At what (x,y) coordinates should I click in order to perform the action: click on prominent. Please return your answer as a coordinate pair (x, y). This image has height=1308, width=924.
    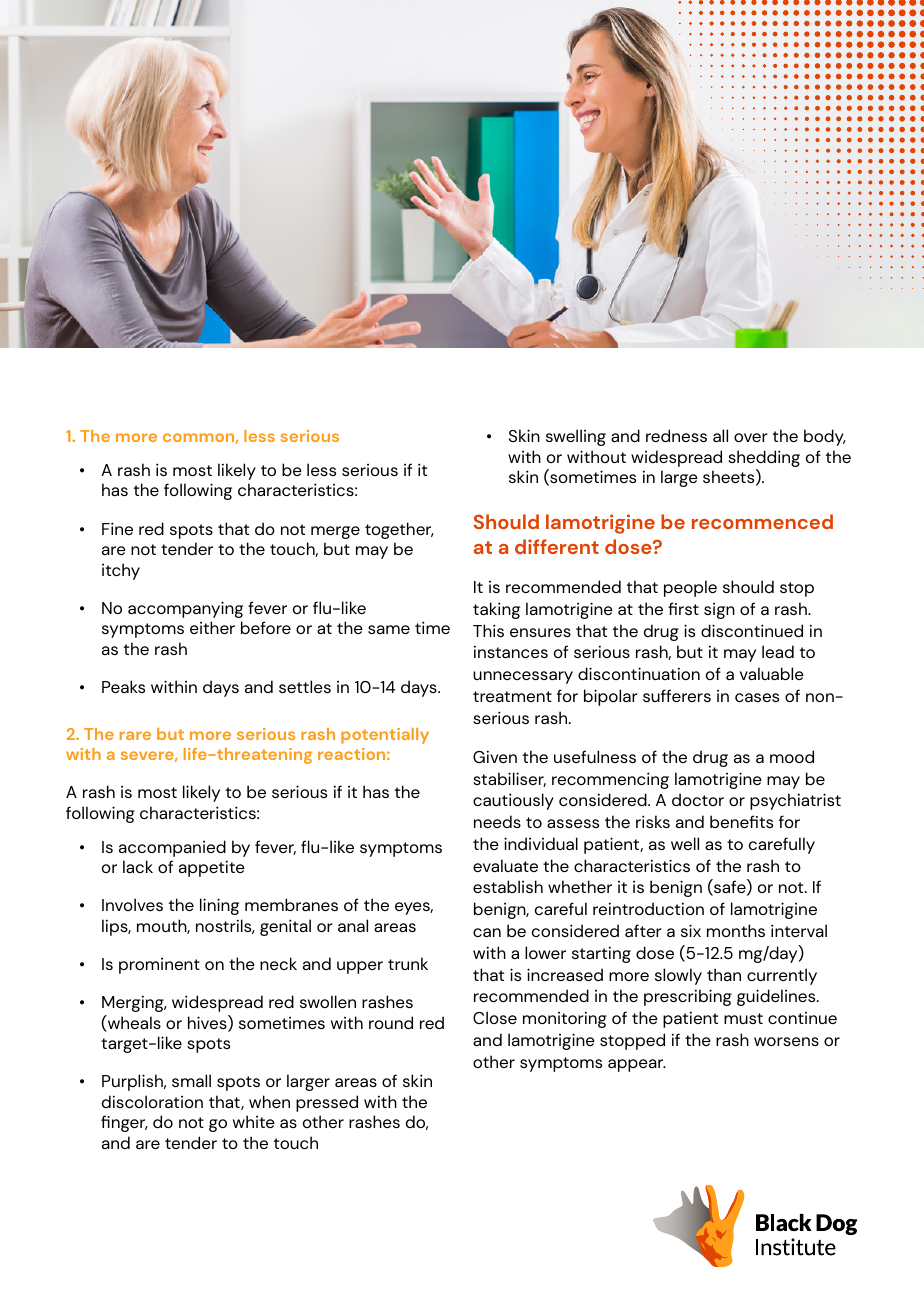
    Looking at the image, I should click on (159, 966).
